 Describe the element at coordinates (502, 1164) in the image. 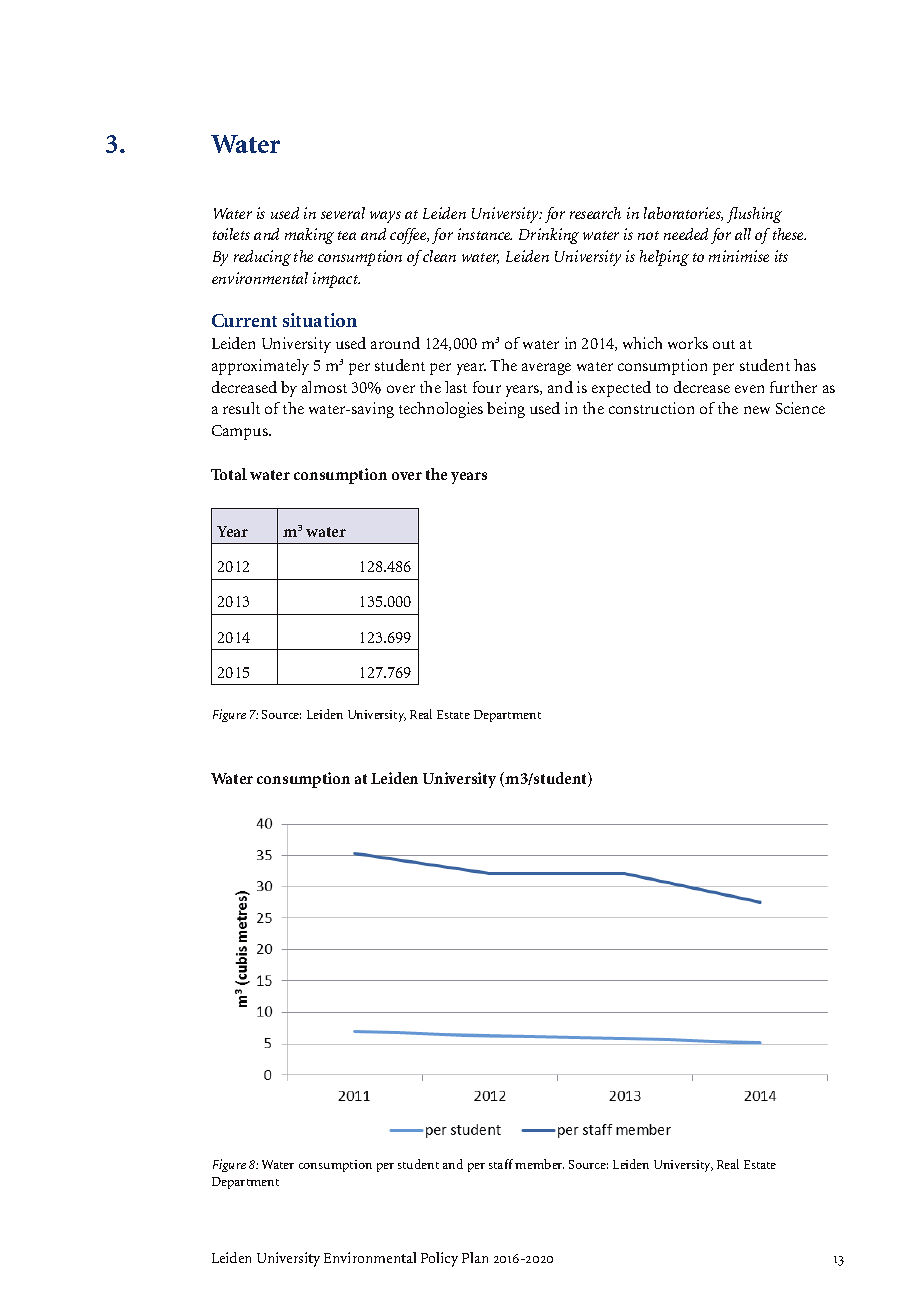

I see `staff` at that location.
